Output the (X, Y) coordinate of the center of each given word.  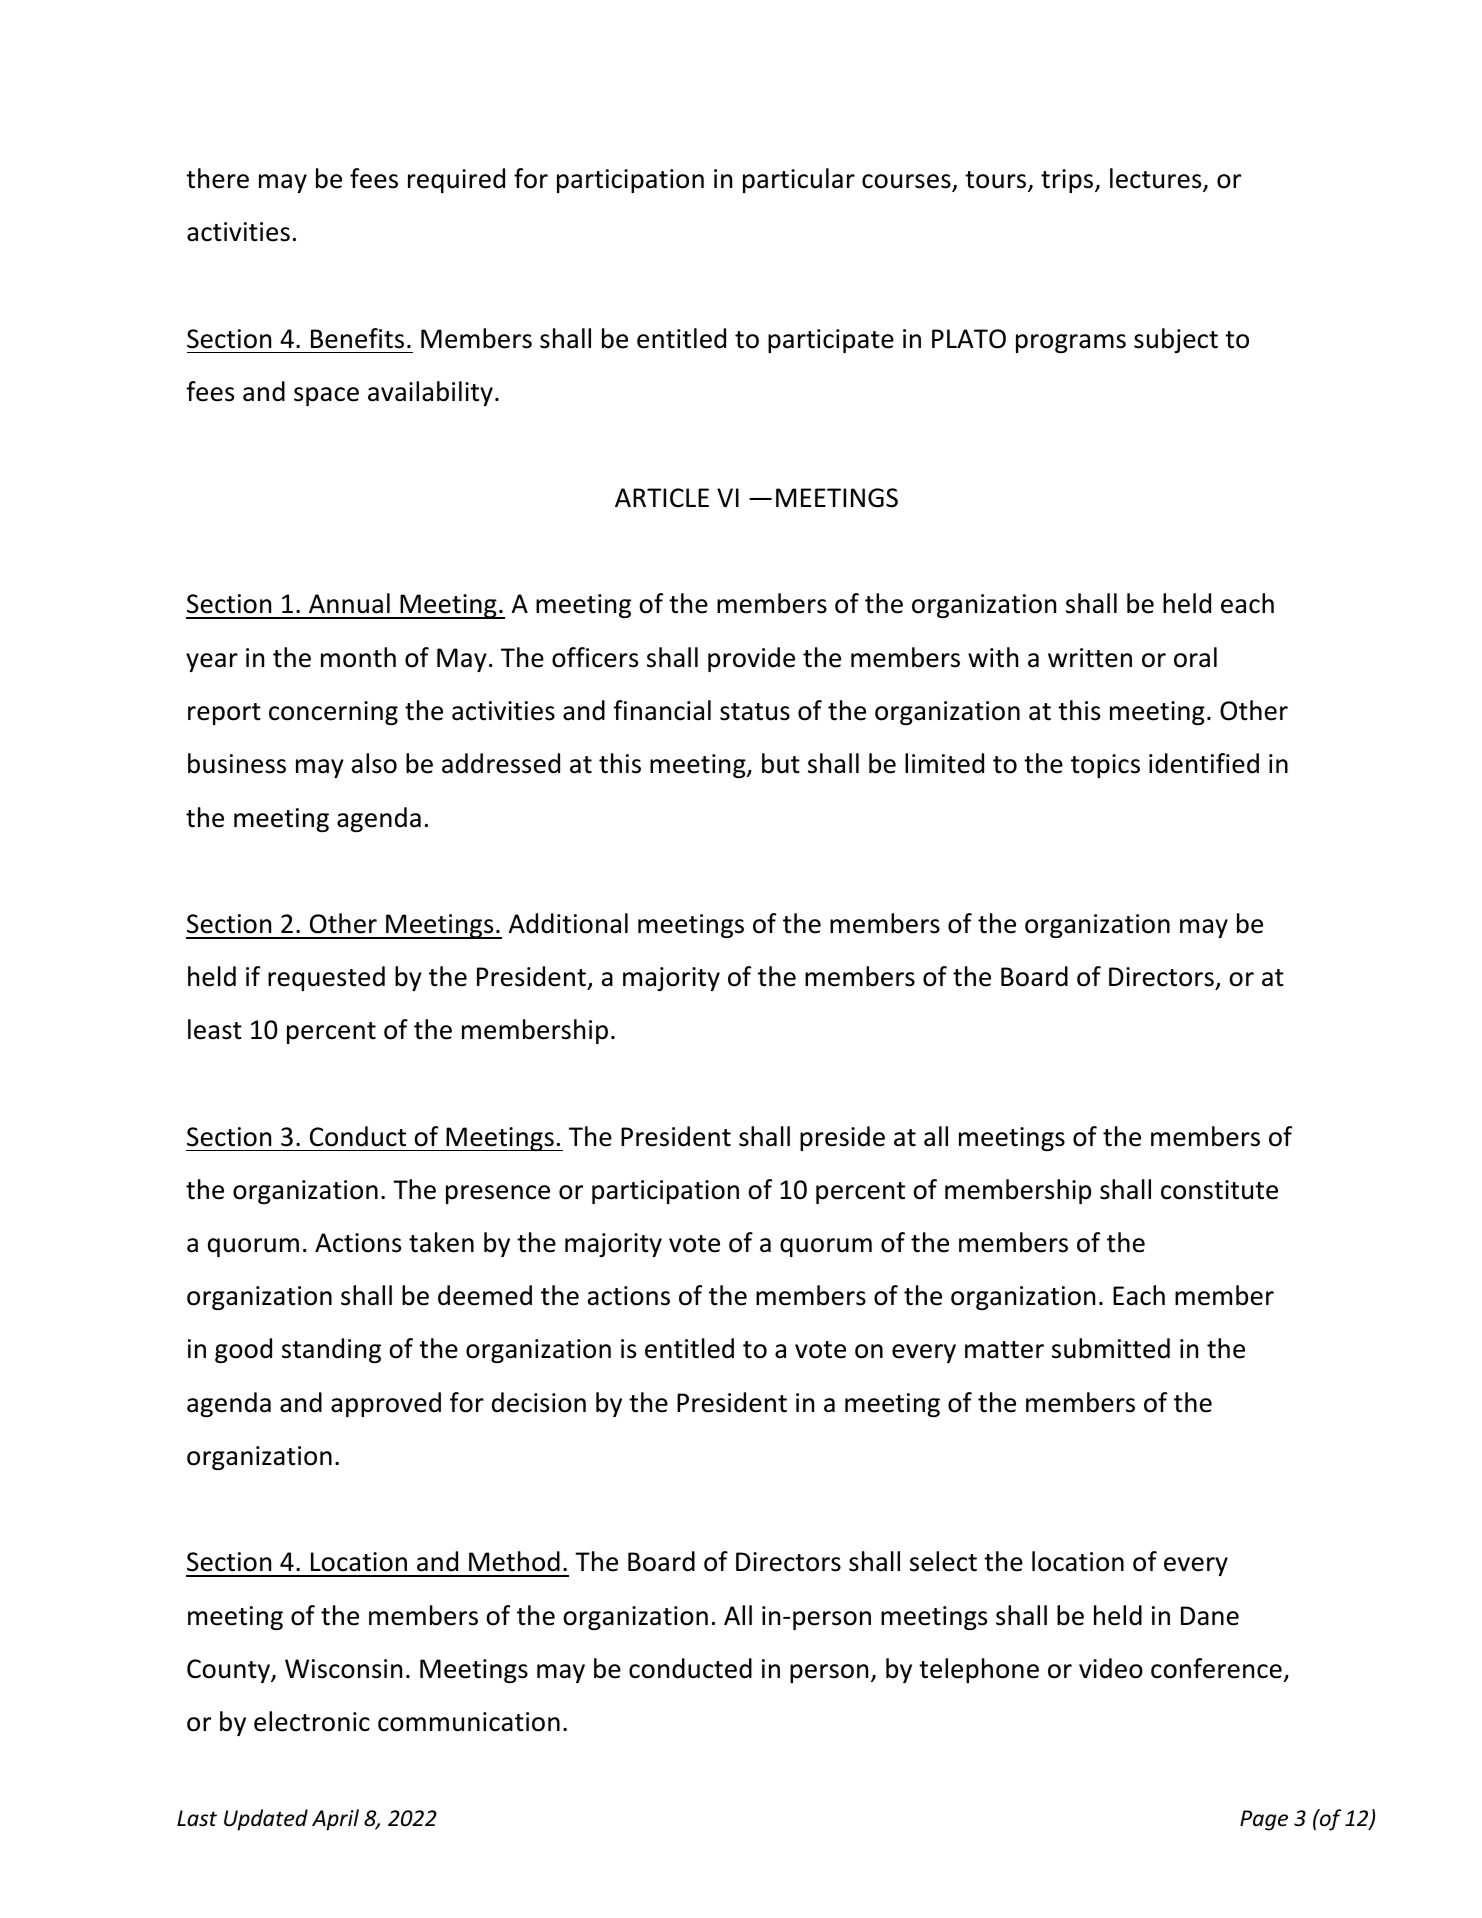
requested (326, 978)
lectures (1157, 179)
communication (469, 1722)
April (335, 1820)
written (1090, 658)
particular (799, 180)
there (217, 178)
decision (539, 1402)
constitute (1219, 1190)
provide (751, 659)
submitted (1111, 1348)
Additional (568, 923)
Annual (349, 603)
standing (331, 1350)
